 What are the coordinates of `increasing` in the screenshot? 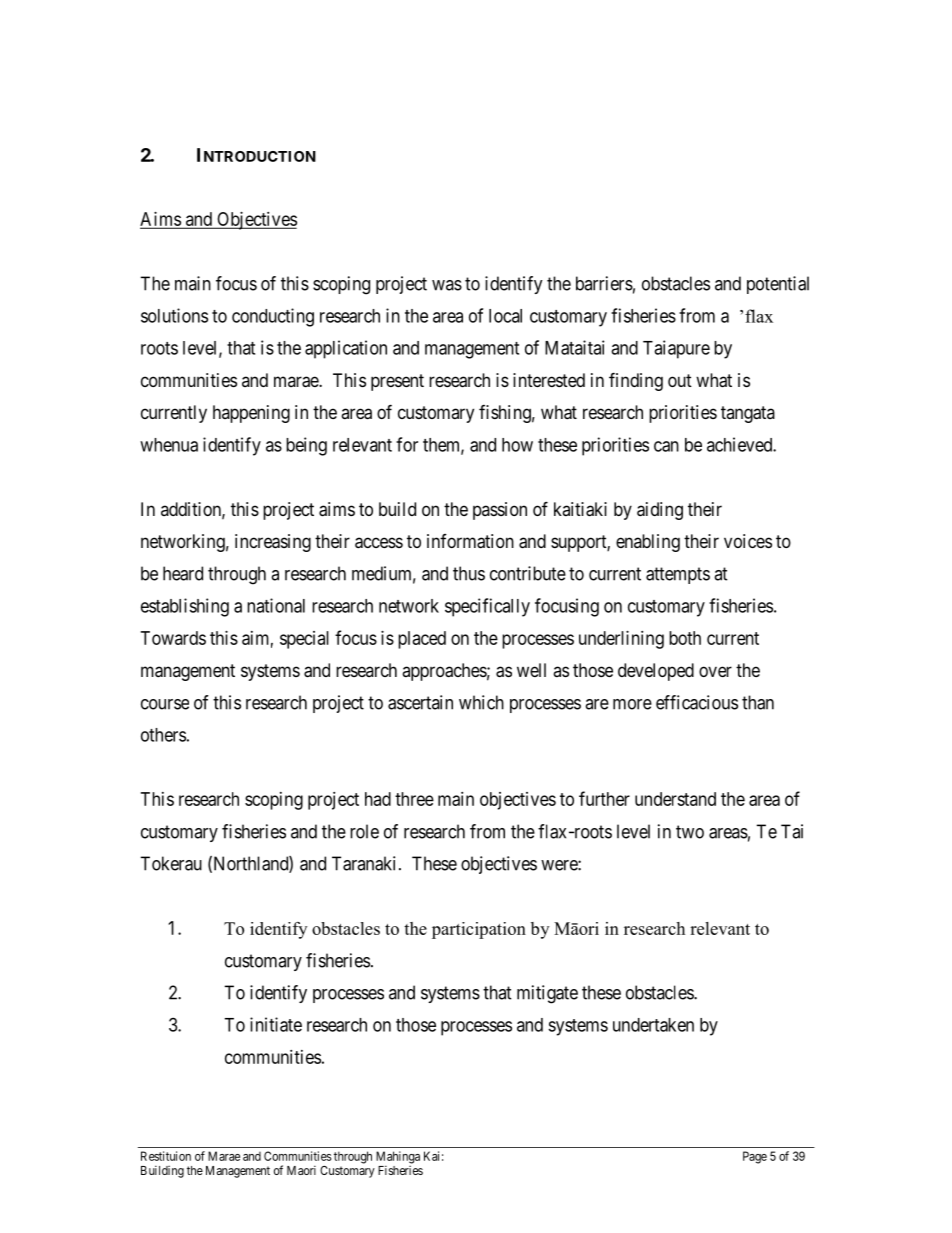 It's located at (273, 543).
